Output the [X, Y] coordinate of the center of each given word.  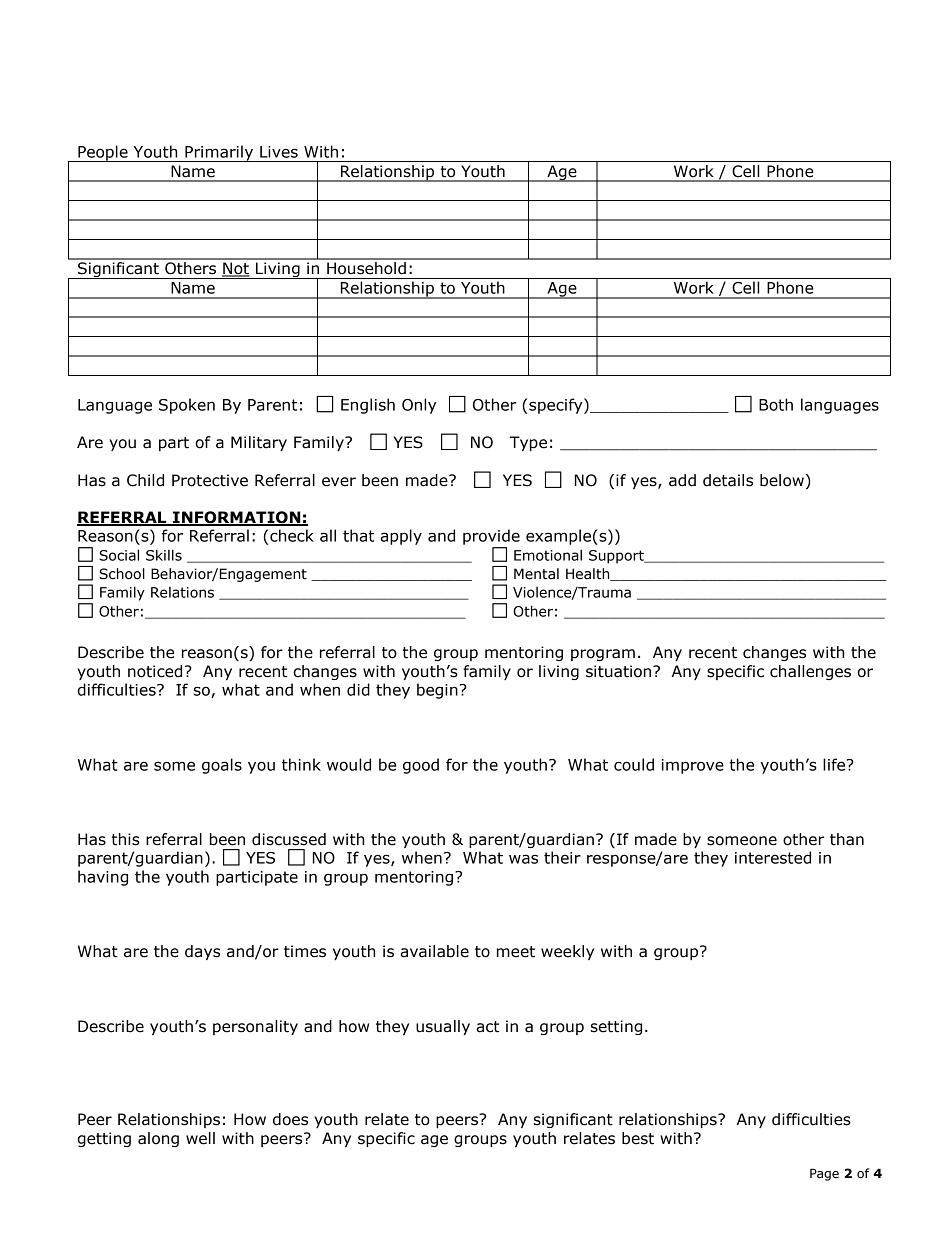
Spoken [187, 406]
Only [419, 406]
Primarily [219, 153]
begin [437, 691]
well [200, 1138]
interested [773, 857]
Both [776, 404]
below [782, 480]
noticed [155, 671]
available [434, 951]
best [638, 1138]
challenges [810, 672]
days [202, 952]
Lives [279, 152]
